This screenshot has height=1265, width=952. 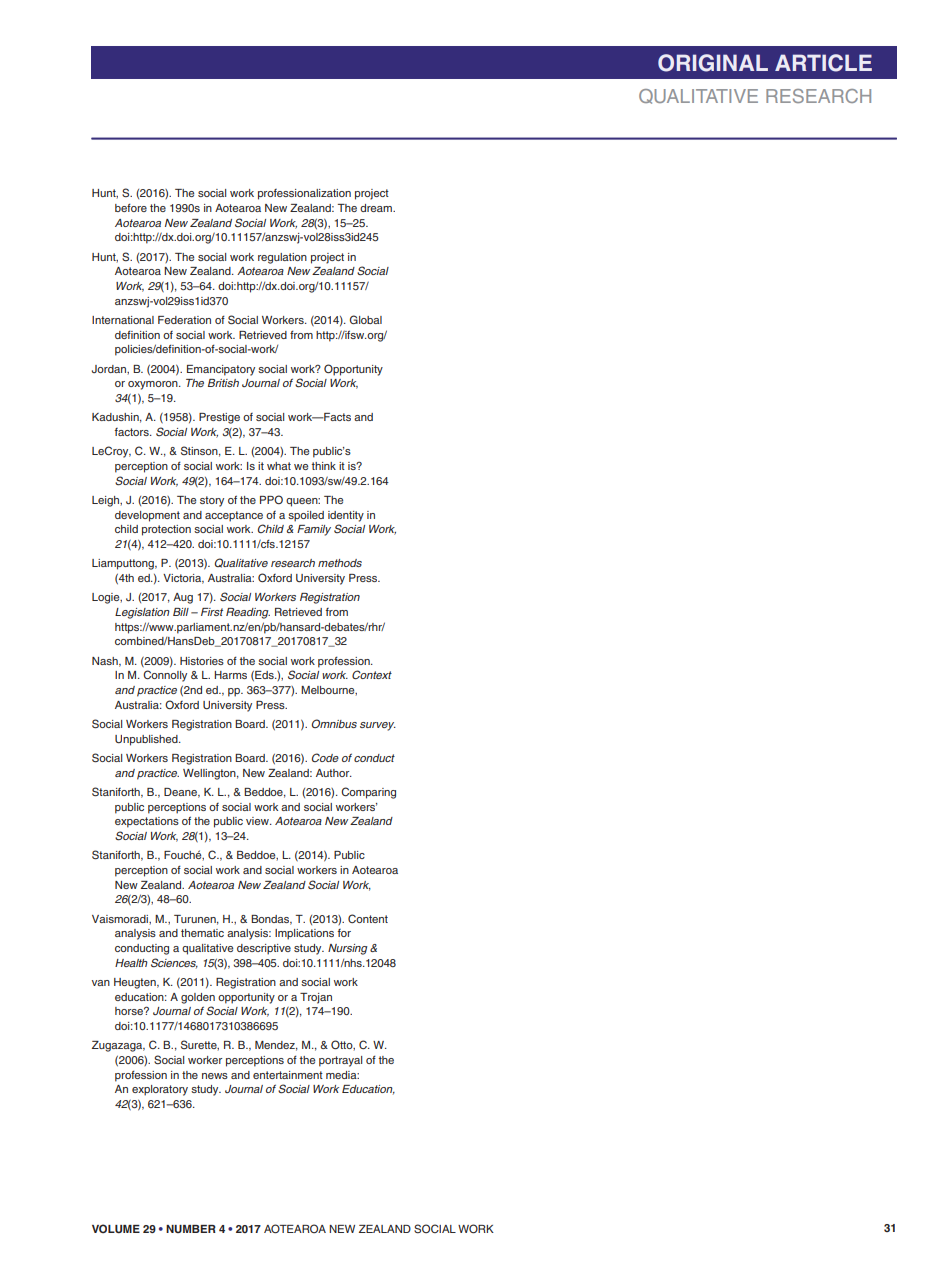 What do you see at coordinates (288, 1075) in the screenshot?
I see `entertainment` at bounding box center [288, 1075].
